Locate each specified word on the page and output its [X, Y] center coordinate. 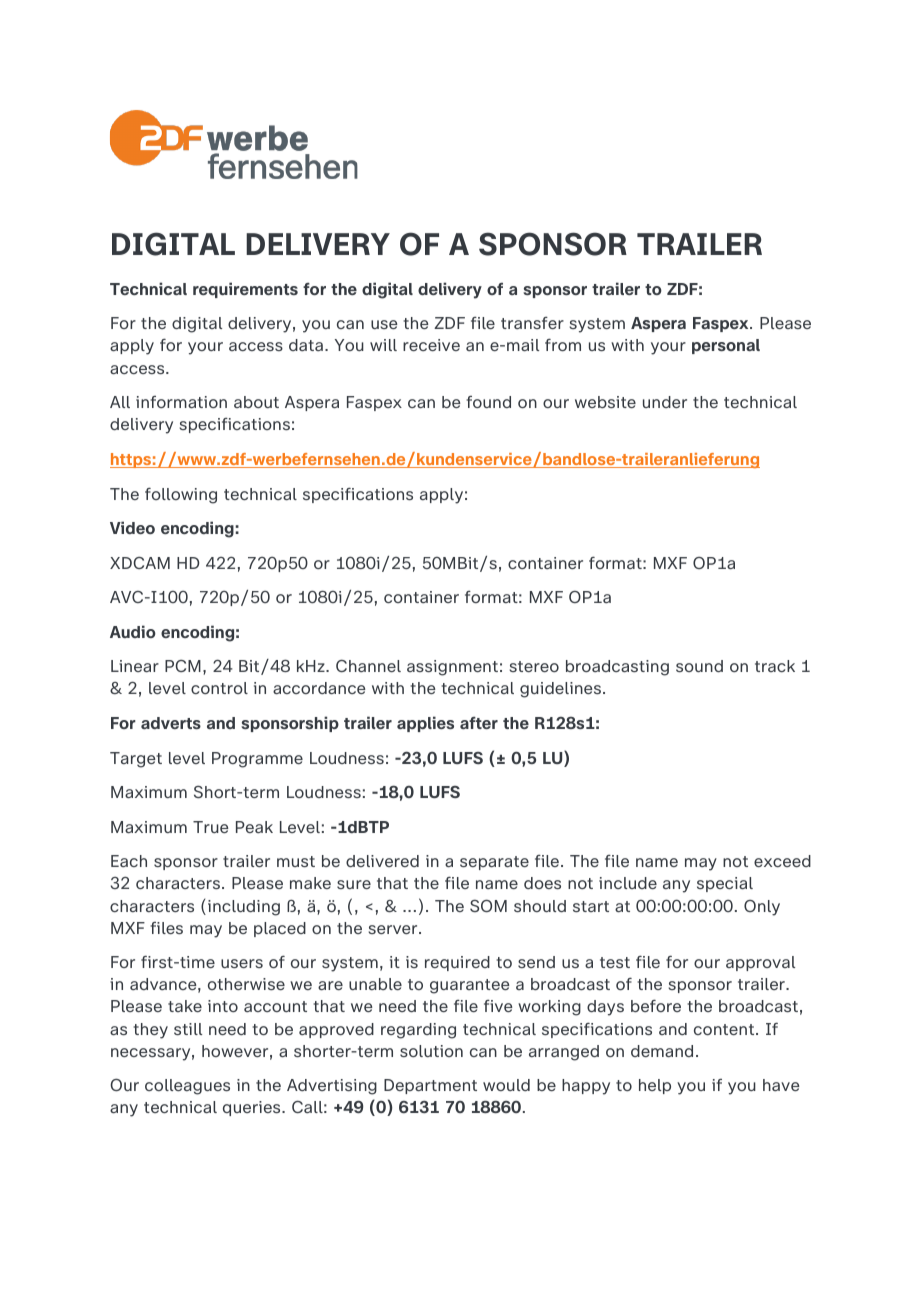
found [488, 402]
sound [699, 666]
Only [762, 908]
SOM [488, 905]
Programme [257, 760]
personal [726, 346]
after [479, 723]
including [244, 908]
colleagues [187, 1087]
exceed [782, 861]
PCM [183, 666]
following [181, 495]
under [665, 402]
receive [431, 345]
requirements [245, 290]
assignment [452, 668]
